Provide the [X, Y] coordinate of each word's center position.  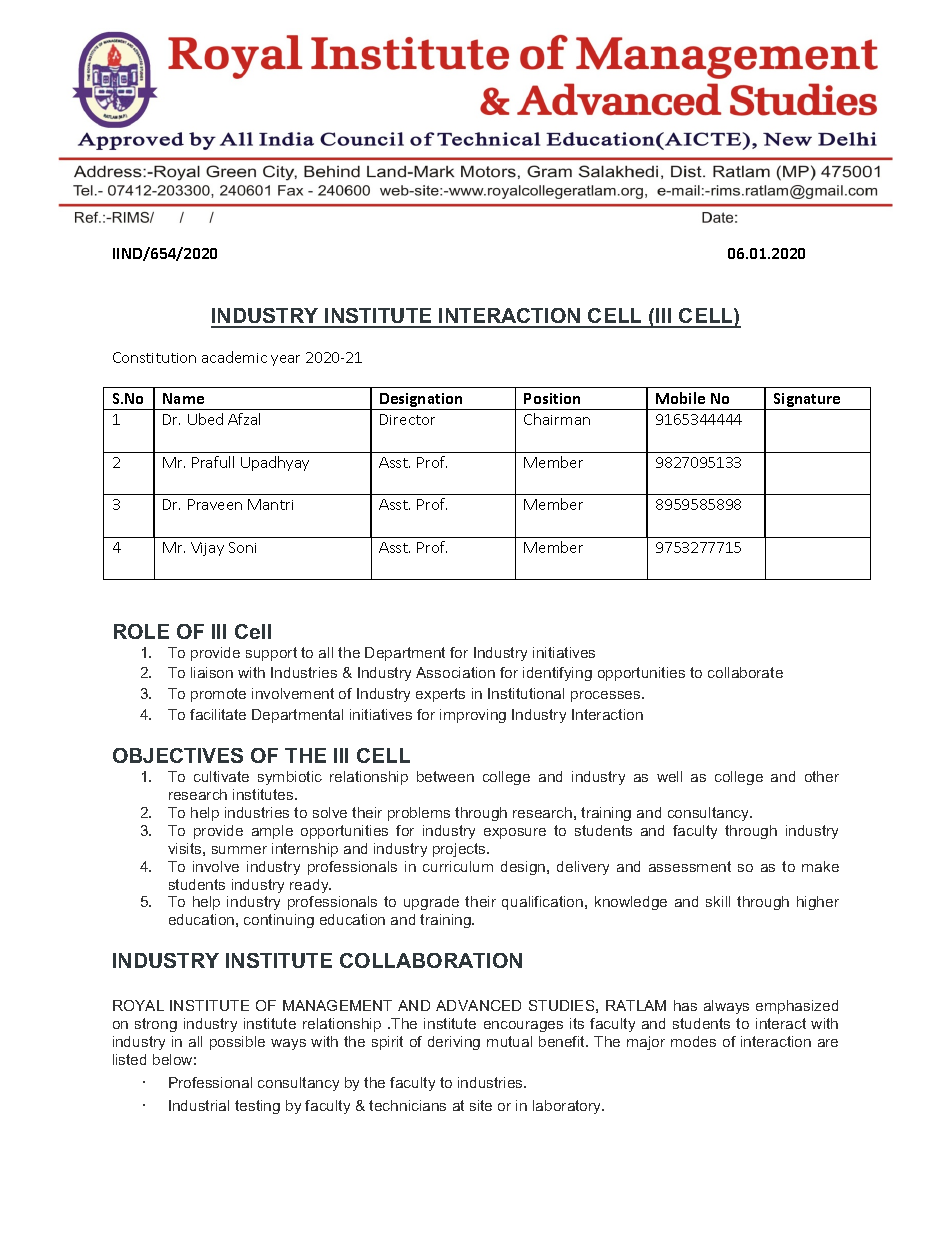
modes [693, 1041]
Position [552, 398]
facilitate [218, 714]
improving [473, 716]
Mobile [680, 398]
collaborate [745, 672]
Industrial [199, 1105]
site [481, 1105]
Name [183, 398]
